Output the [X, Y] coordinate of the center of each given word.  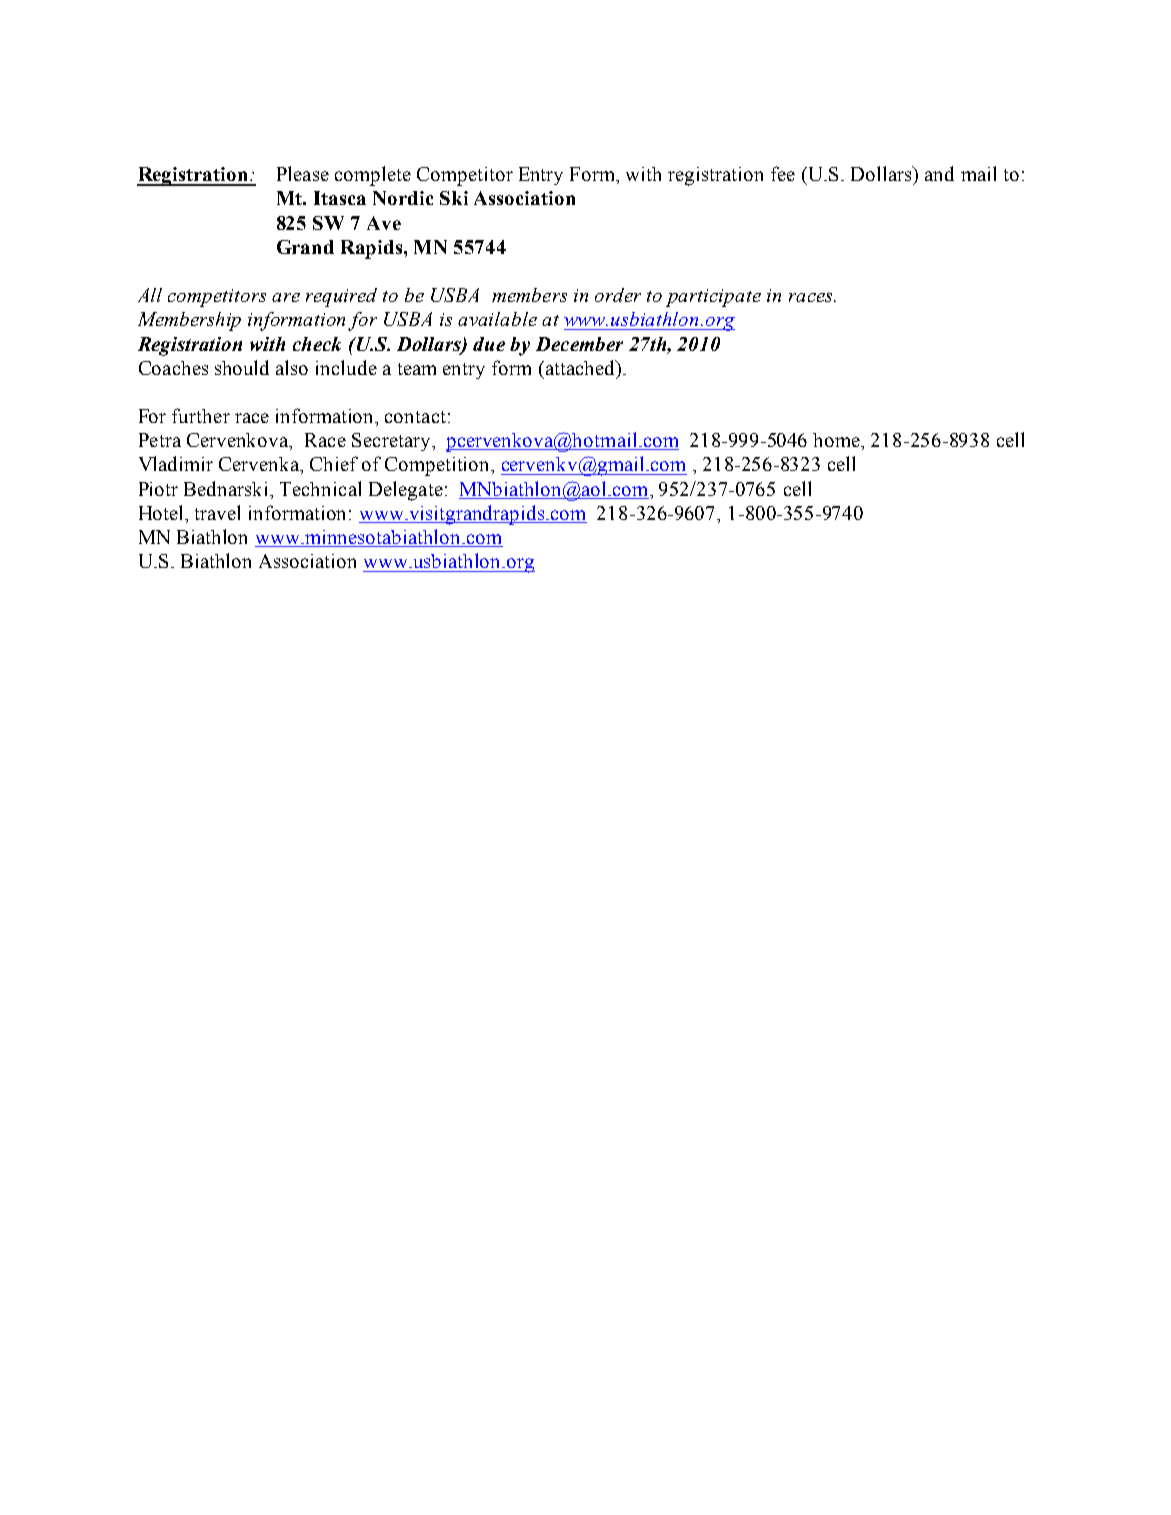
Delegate [406, 491]
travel [217, 512]
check [317, 344]
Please [303, 173]
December [579, 344]
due [489, 344]
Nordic [403, 198]
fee [783, 173]
